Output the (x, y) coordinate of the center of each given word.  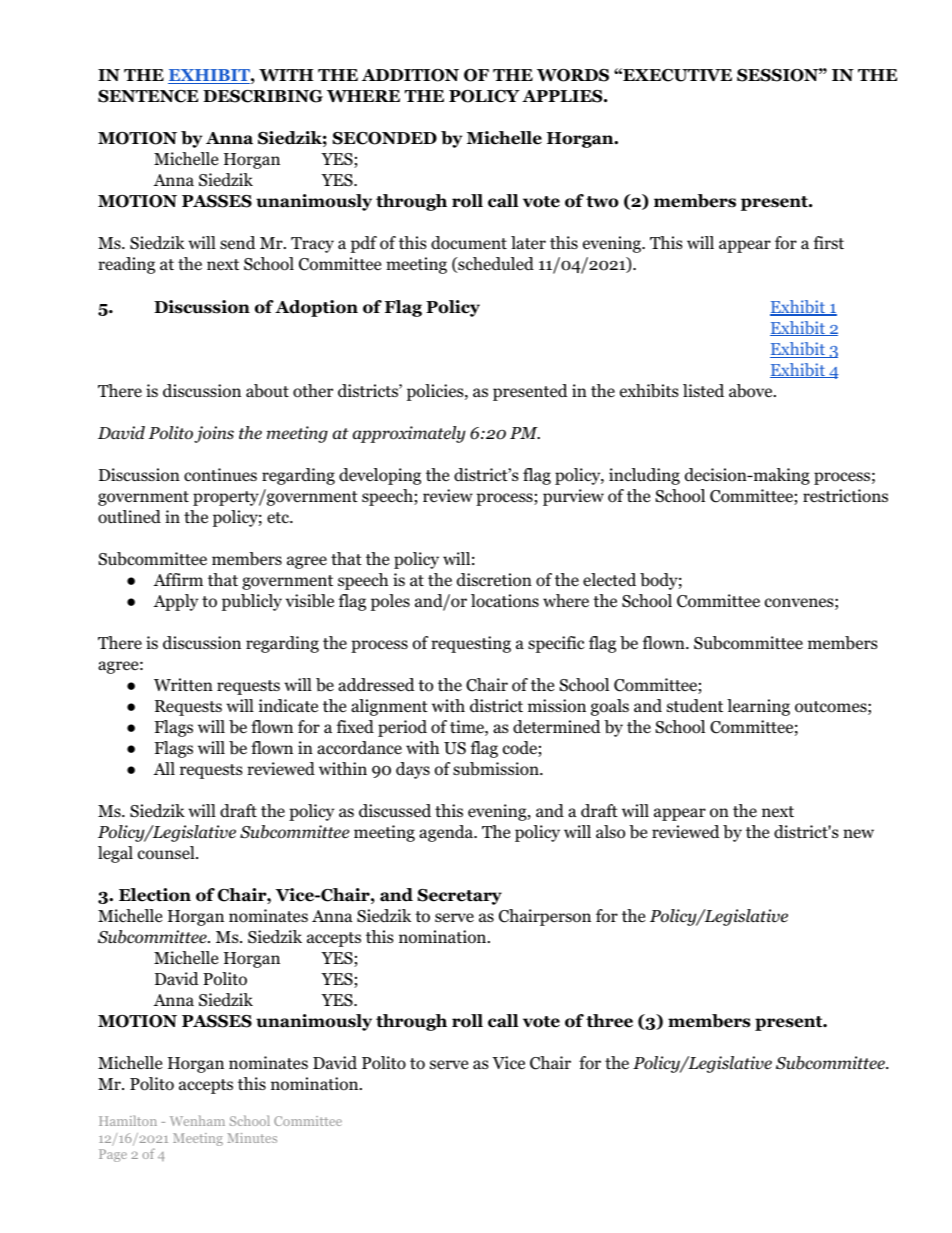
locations (505, 601)
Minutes (252, 1138)
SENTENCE (148, 96)
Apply (175, 602)
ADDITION (410, 75)
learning (758, 707)
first (829, 242)
